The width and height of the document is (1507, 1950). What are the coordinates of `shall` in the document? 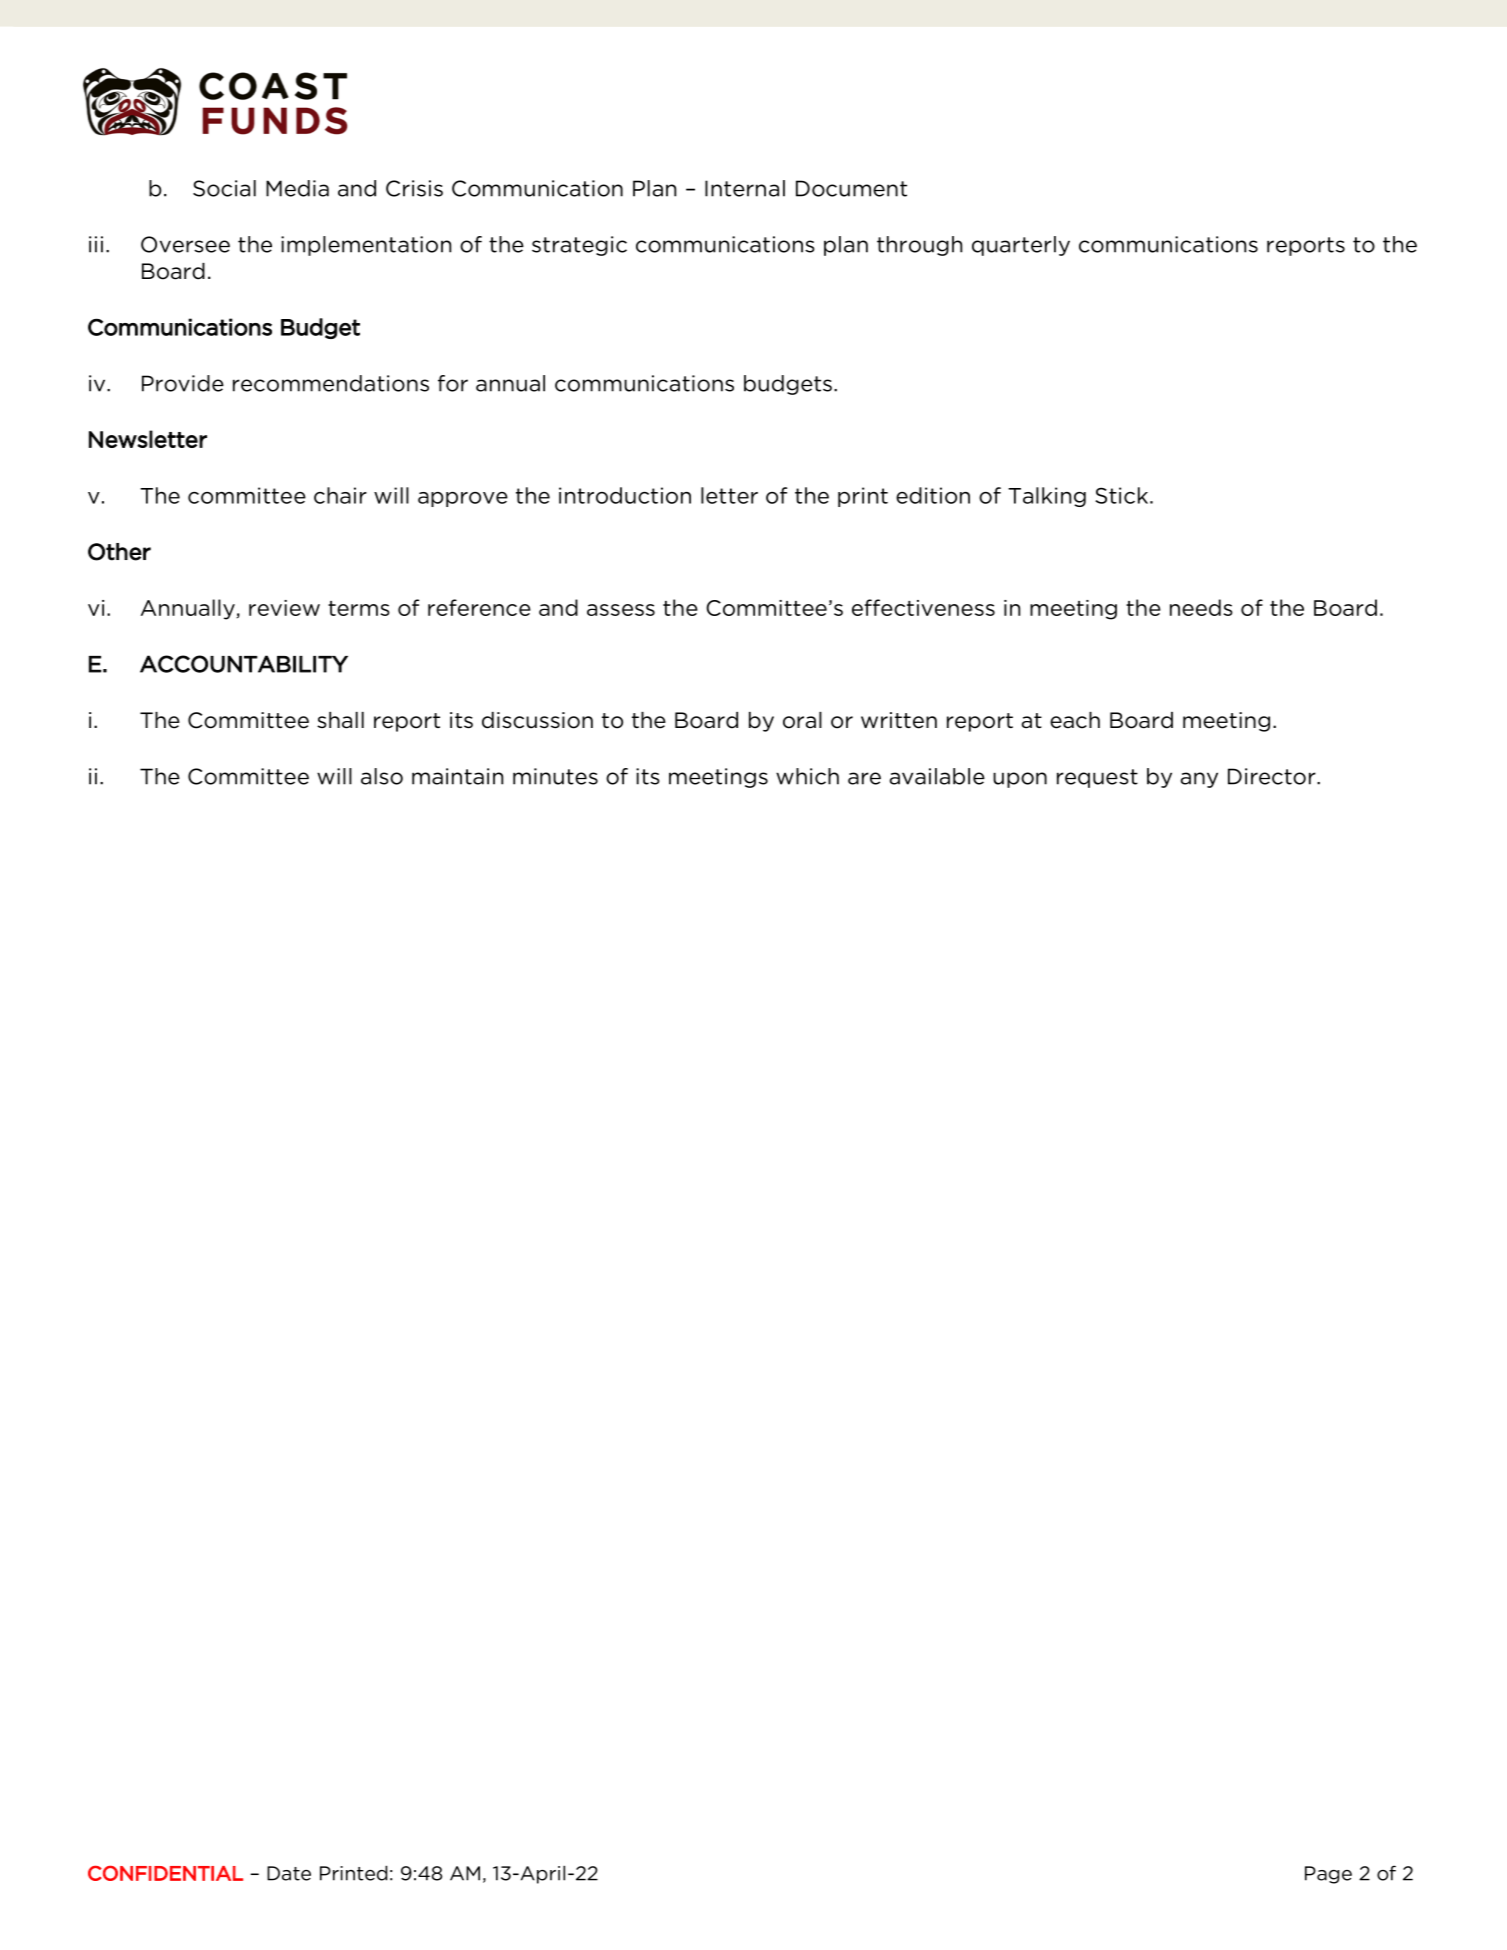 It's located at (340, 720).
